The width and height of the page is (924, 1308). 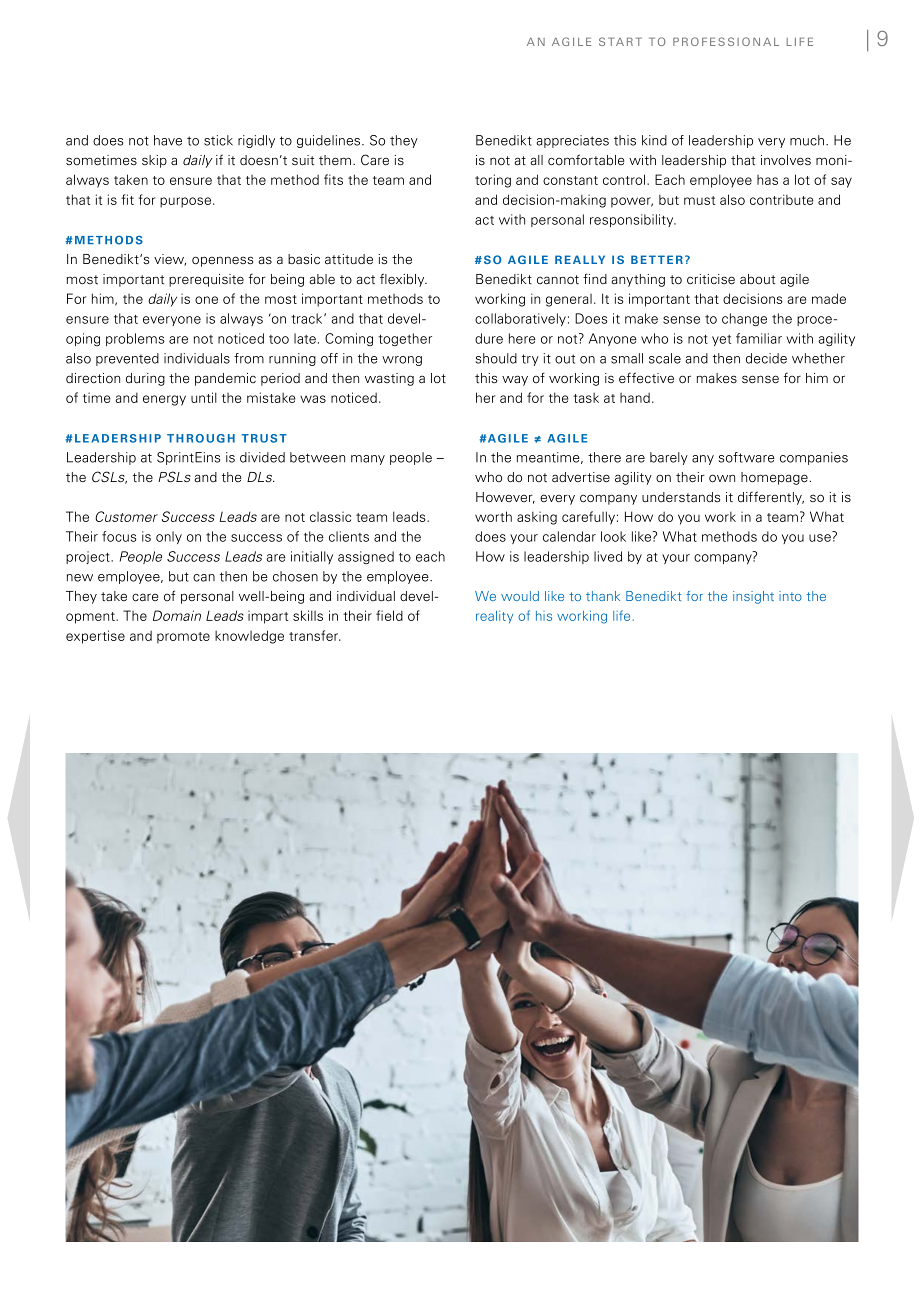 I want to click on involves, so click(x=786, y=160).
